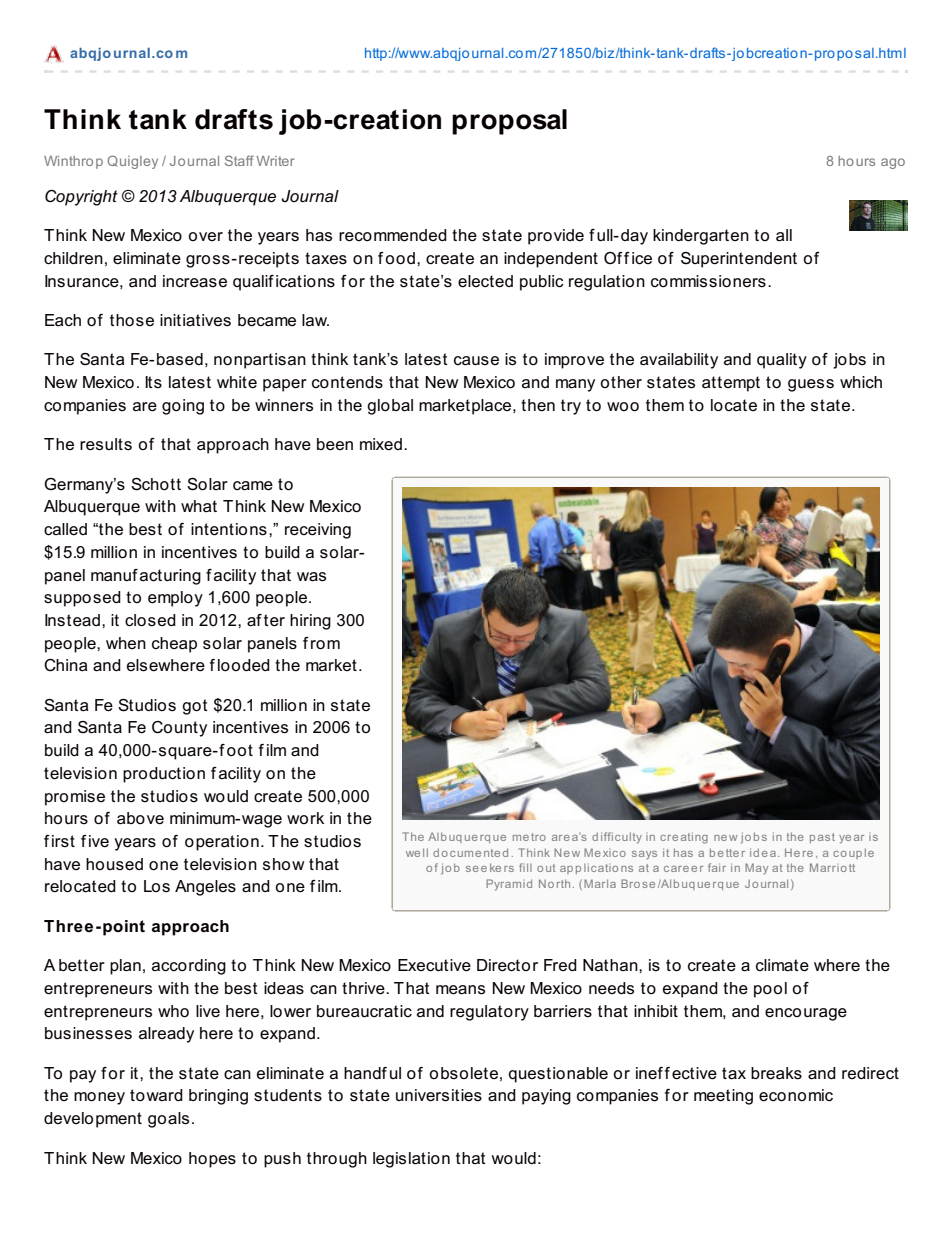  I want to click on provide, so click(556, 237).
